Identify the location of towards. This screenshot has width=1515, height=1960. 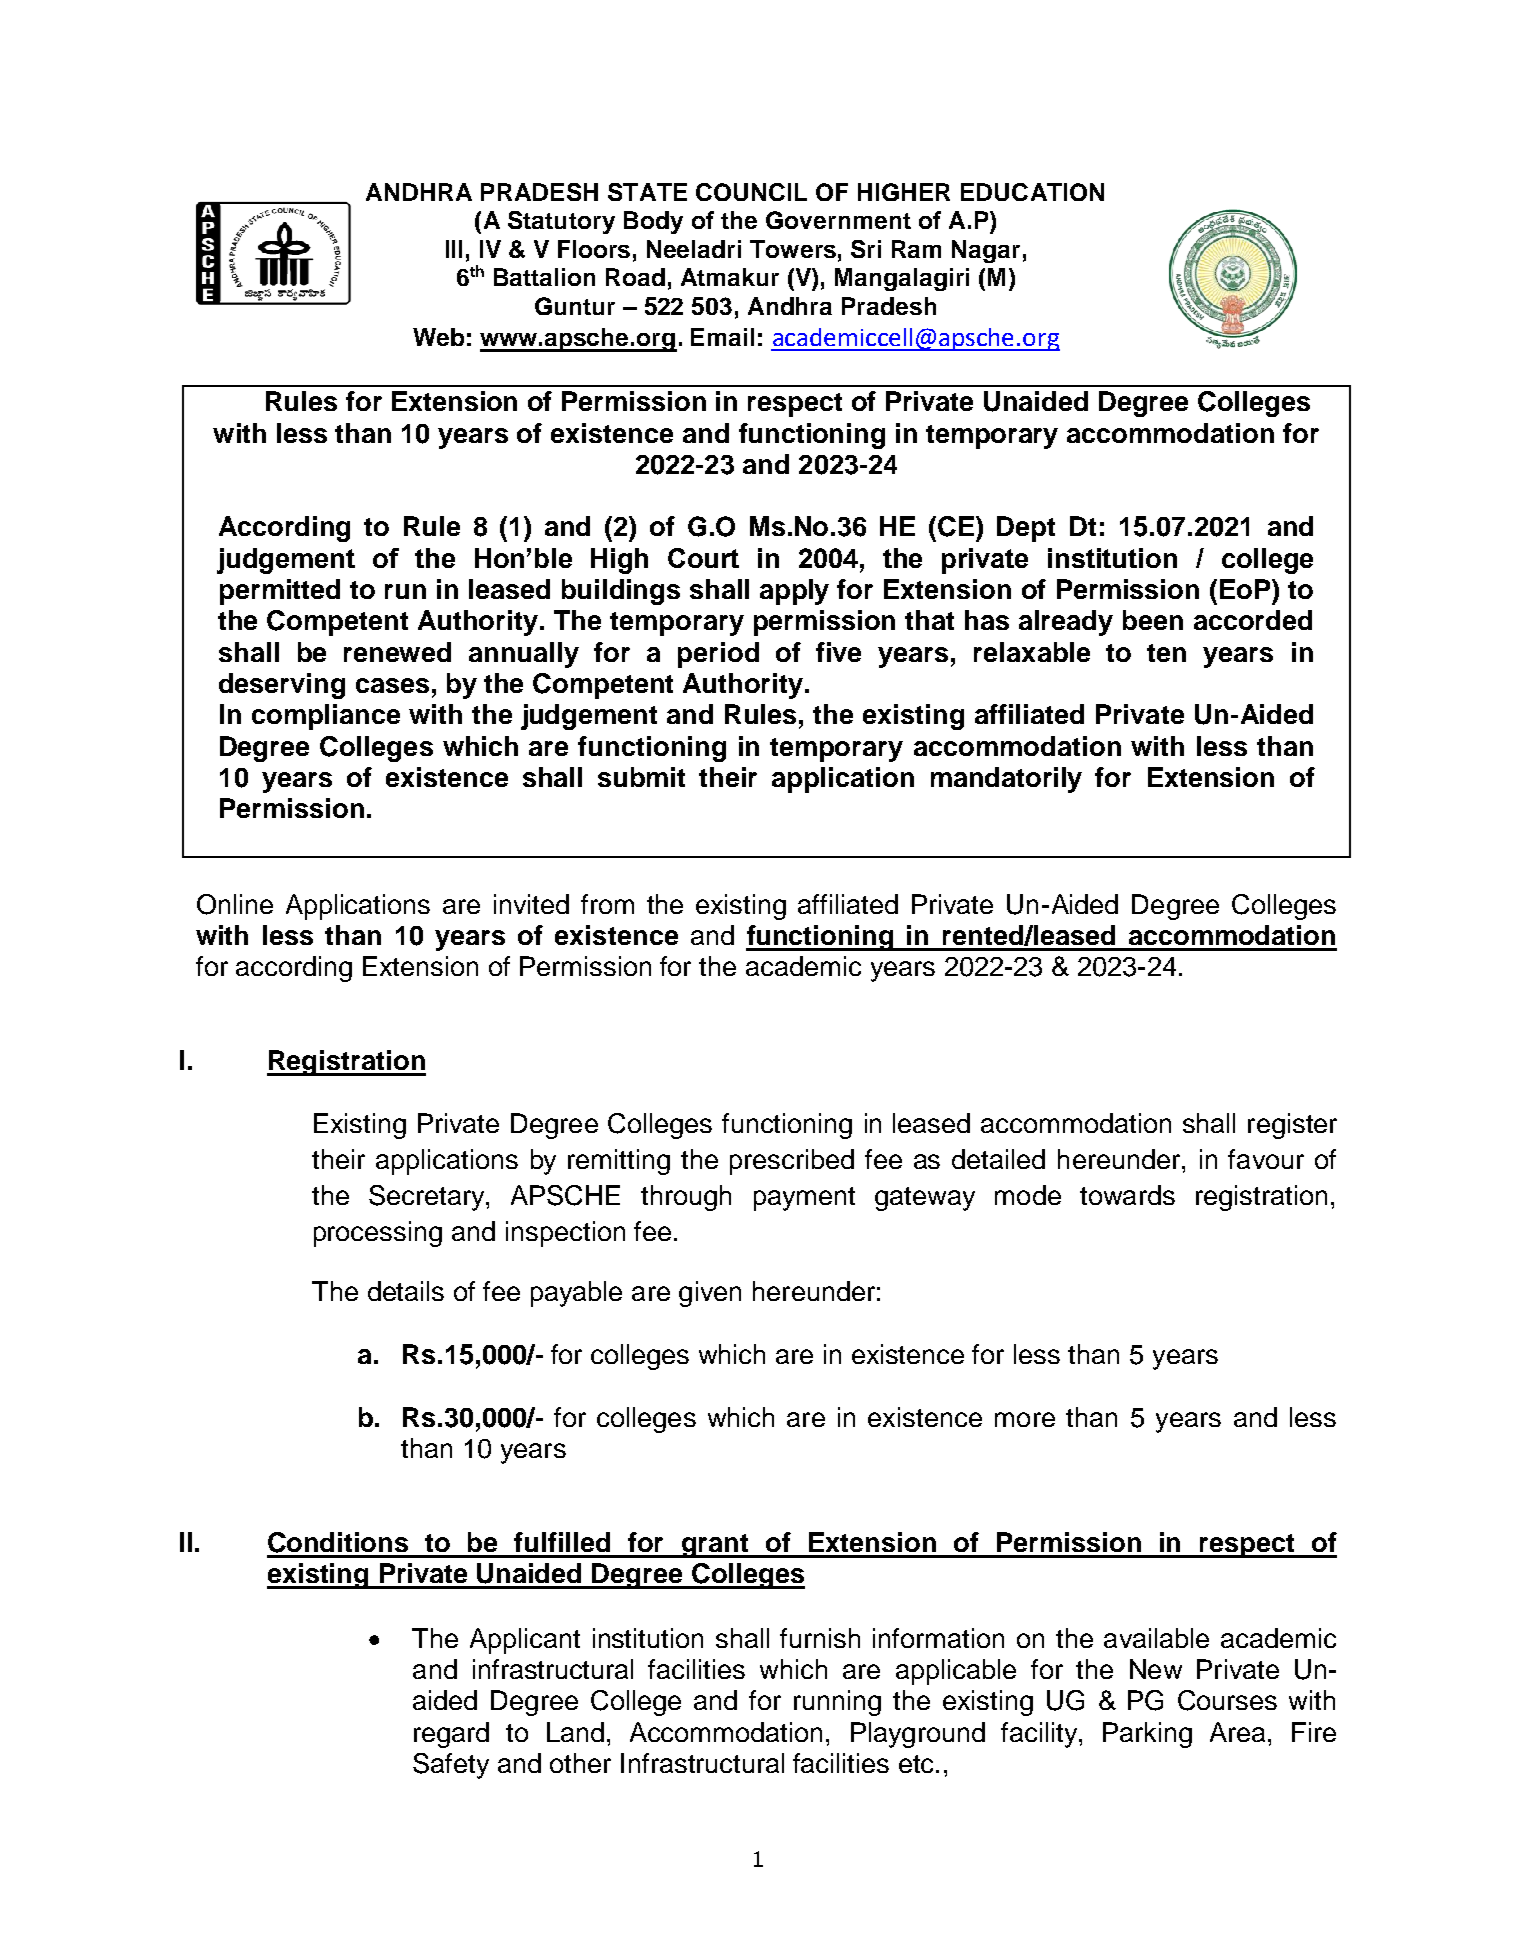
(1127, 1195).
